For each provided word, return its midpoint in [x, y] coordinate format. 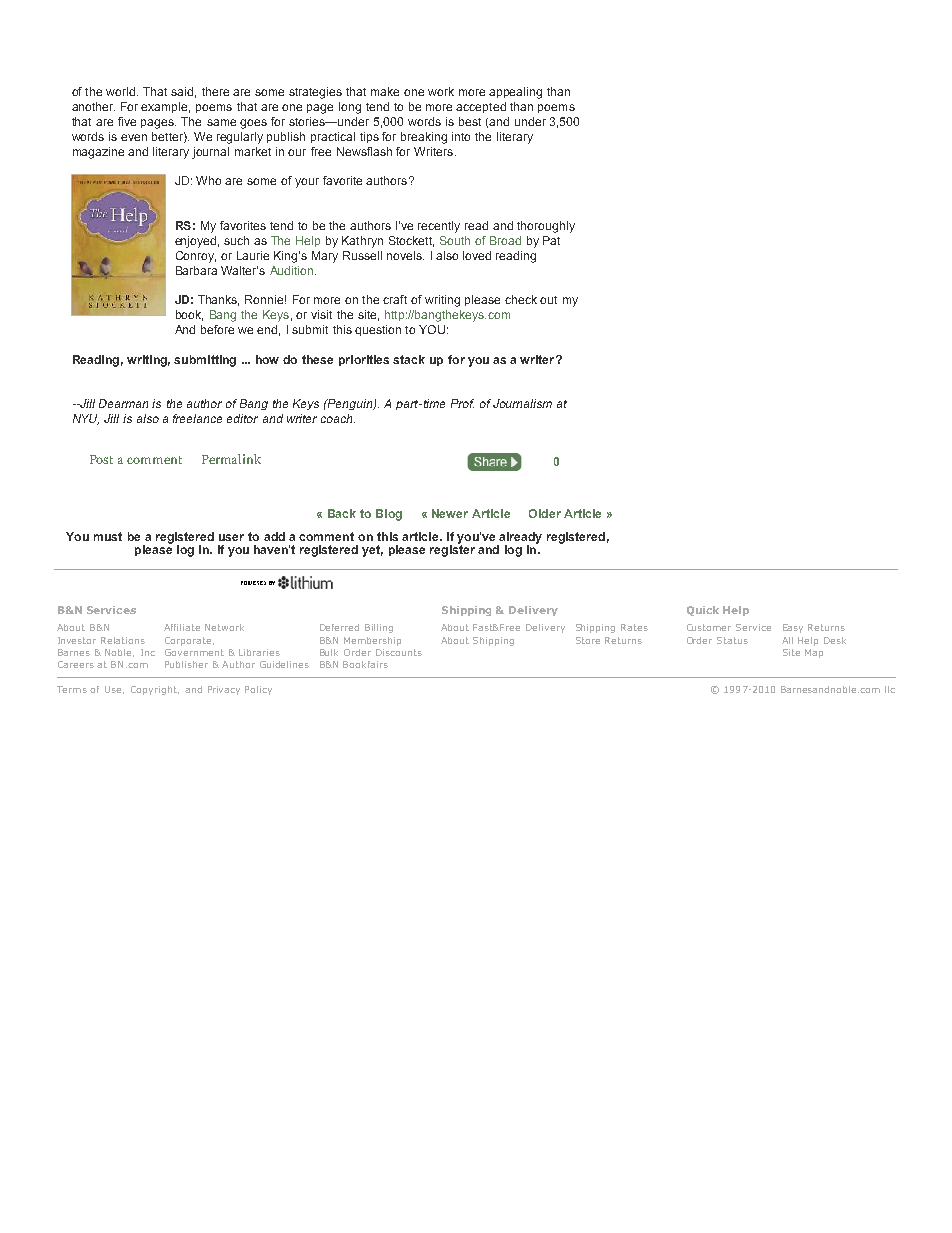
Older [545, 513]
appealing [515, 93]
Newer [450, 513]
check [521, 299]
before [217, 329]
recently [439, 227]
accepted [481, 107]
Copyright [155, 690]
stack [409, 359]
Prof [462, 403]
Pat [551, 240]
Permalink [231, 459]
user [231, 537]
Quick [703, 611]
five [127, 121]
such [236, 240]
